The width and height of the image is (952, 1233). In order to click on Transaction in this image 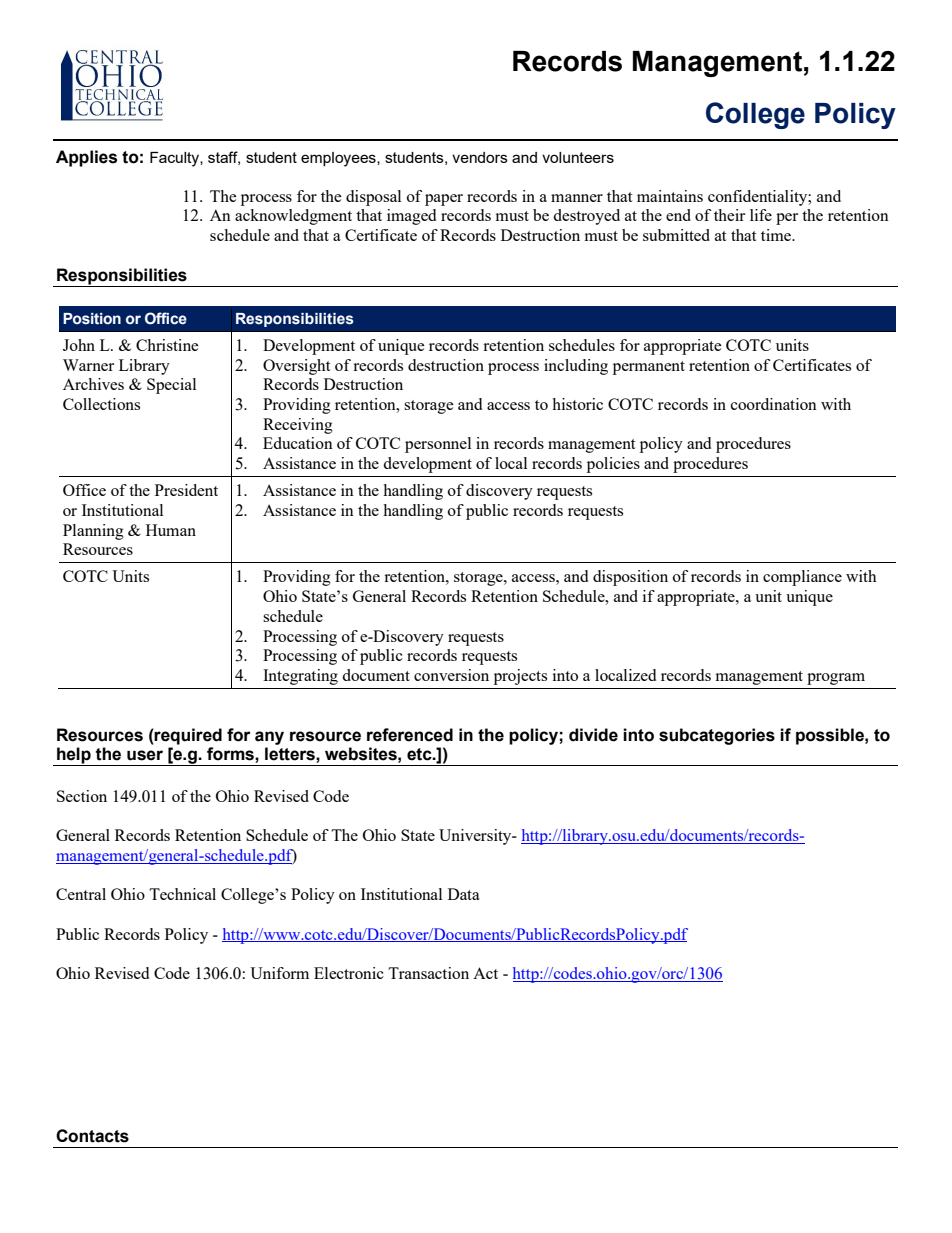, I will do `click(428, 973)`.
